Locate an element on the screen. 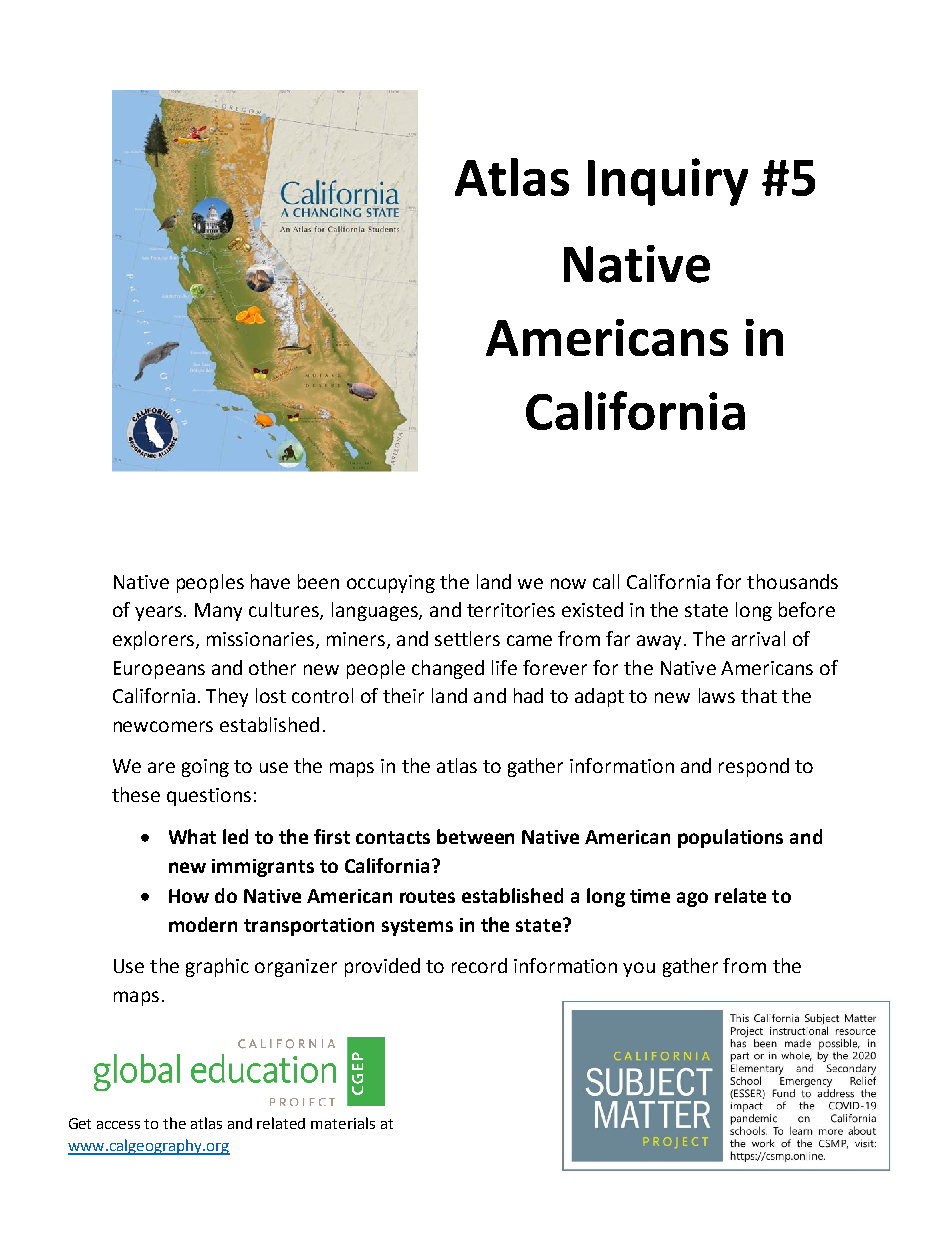  materials is located at coordinates (343, 1123).
